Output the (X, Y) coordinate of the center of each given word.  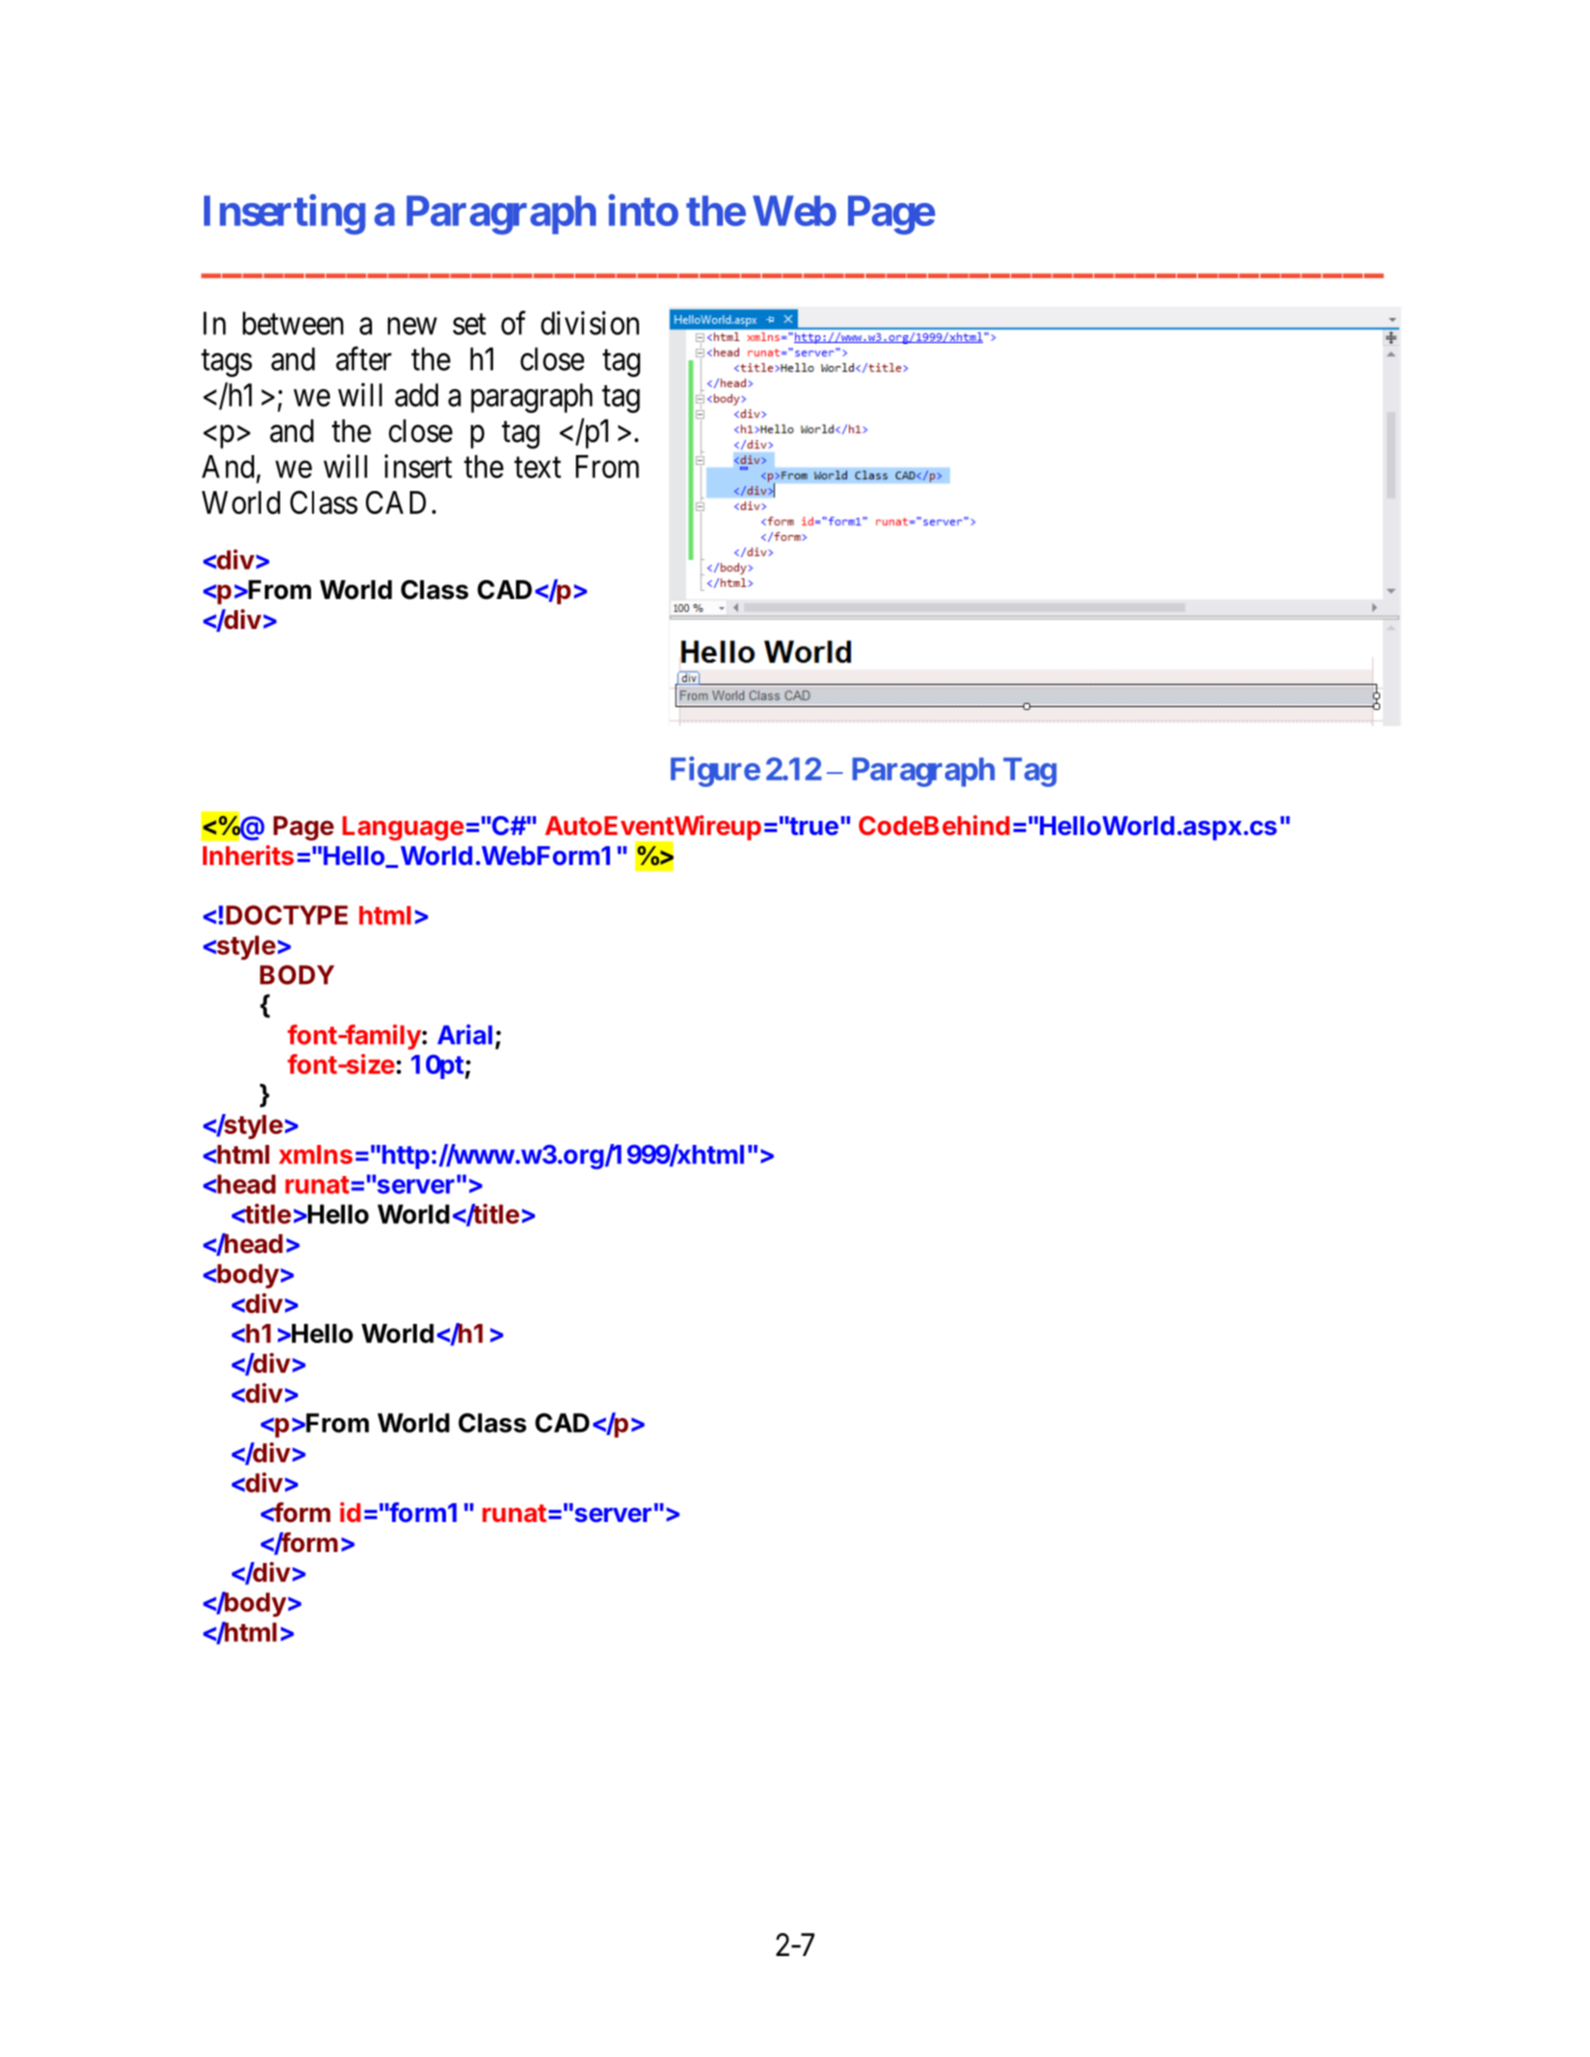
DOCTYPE (287, 915)
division (590, 323)
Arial (464, 1034)
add (416, 395)
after (364, 359)
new (412, 326)
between (293, 323)
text (537, 467)
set (469, 324)
